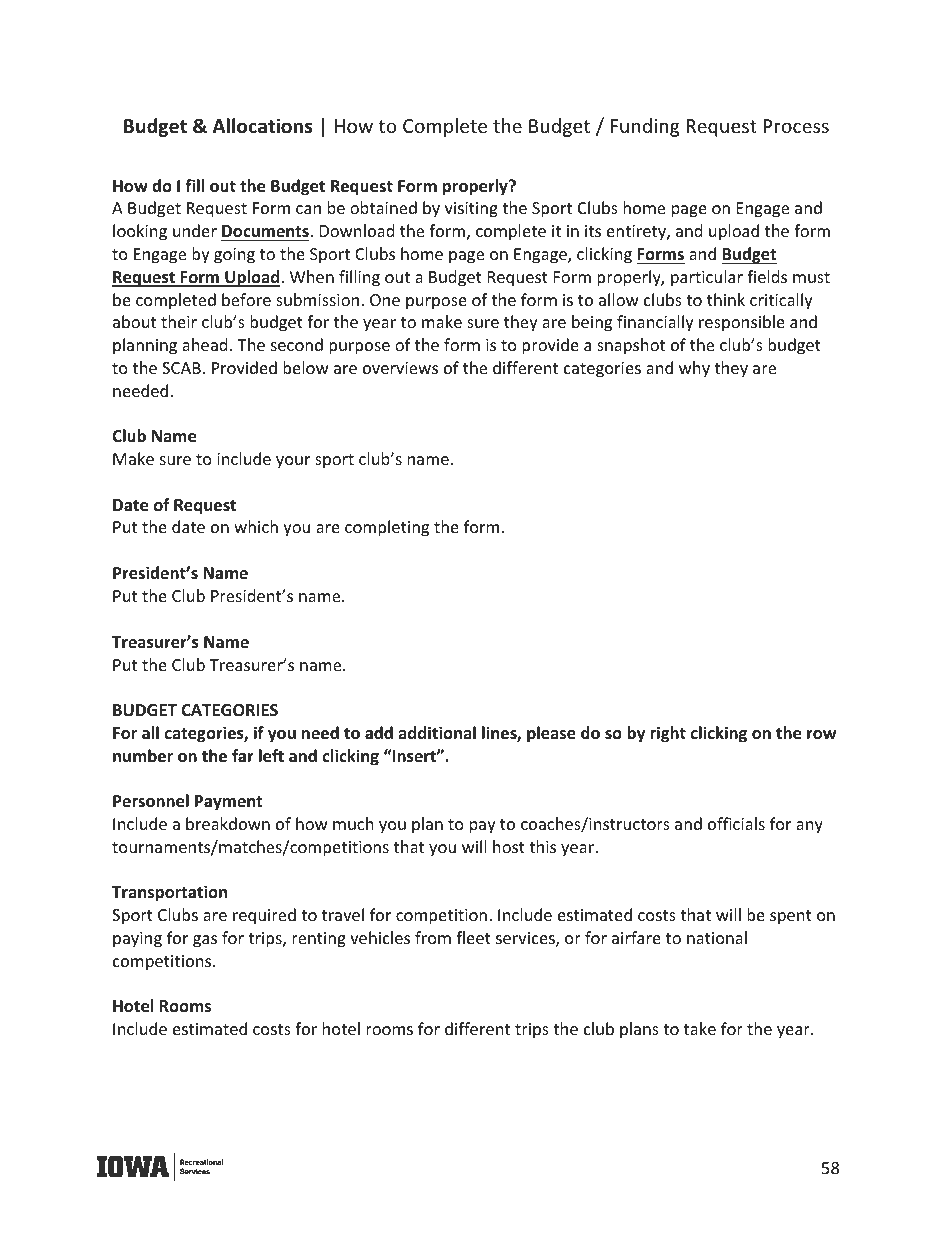 The width and height of the image is (952, 1233). I want to click on why, so click(694, 369).
